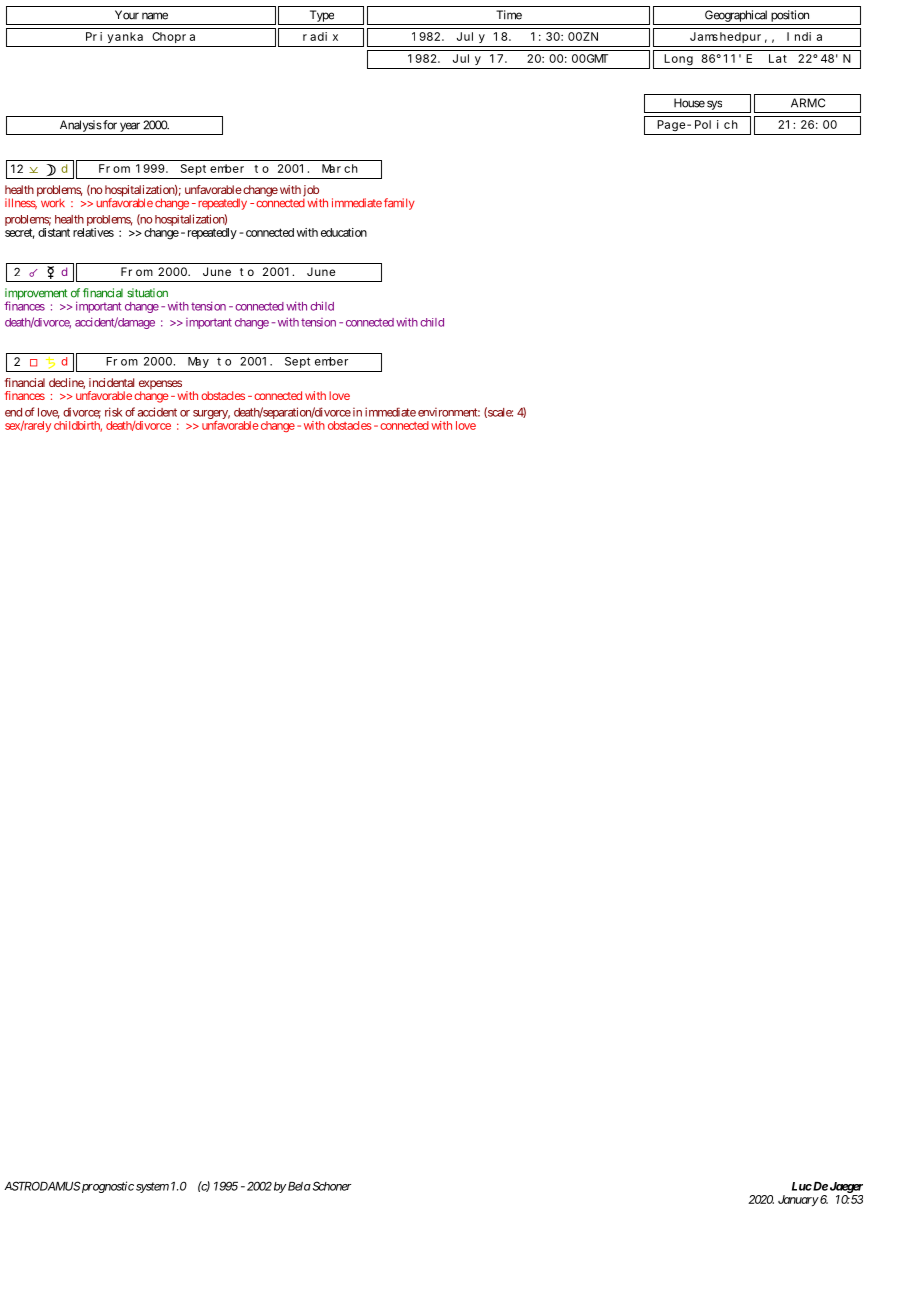 This document has height=1308, width=924. Describe the element at coordinates (114, 37) in the document. I see `Priyanka` at that location.
